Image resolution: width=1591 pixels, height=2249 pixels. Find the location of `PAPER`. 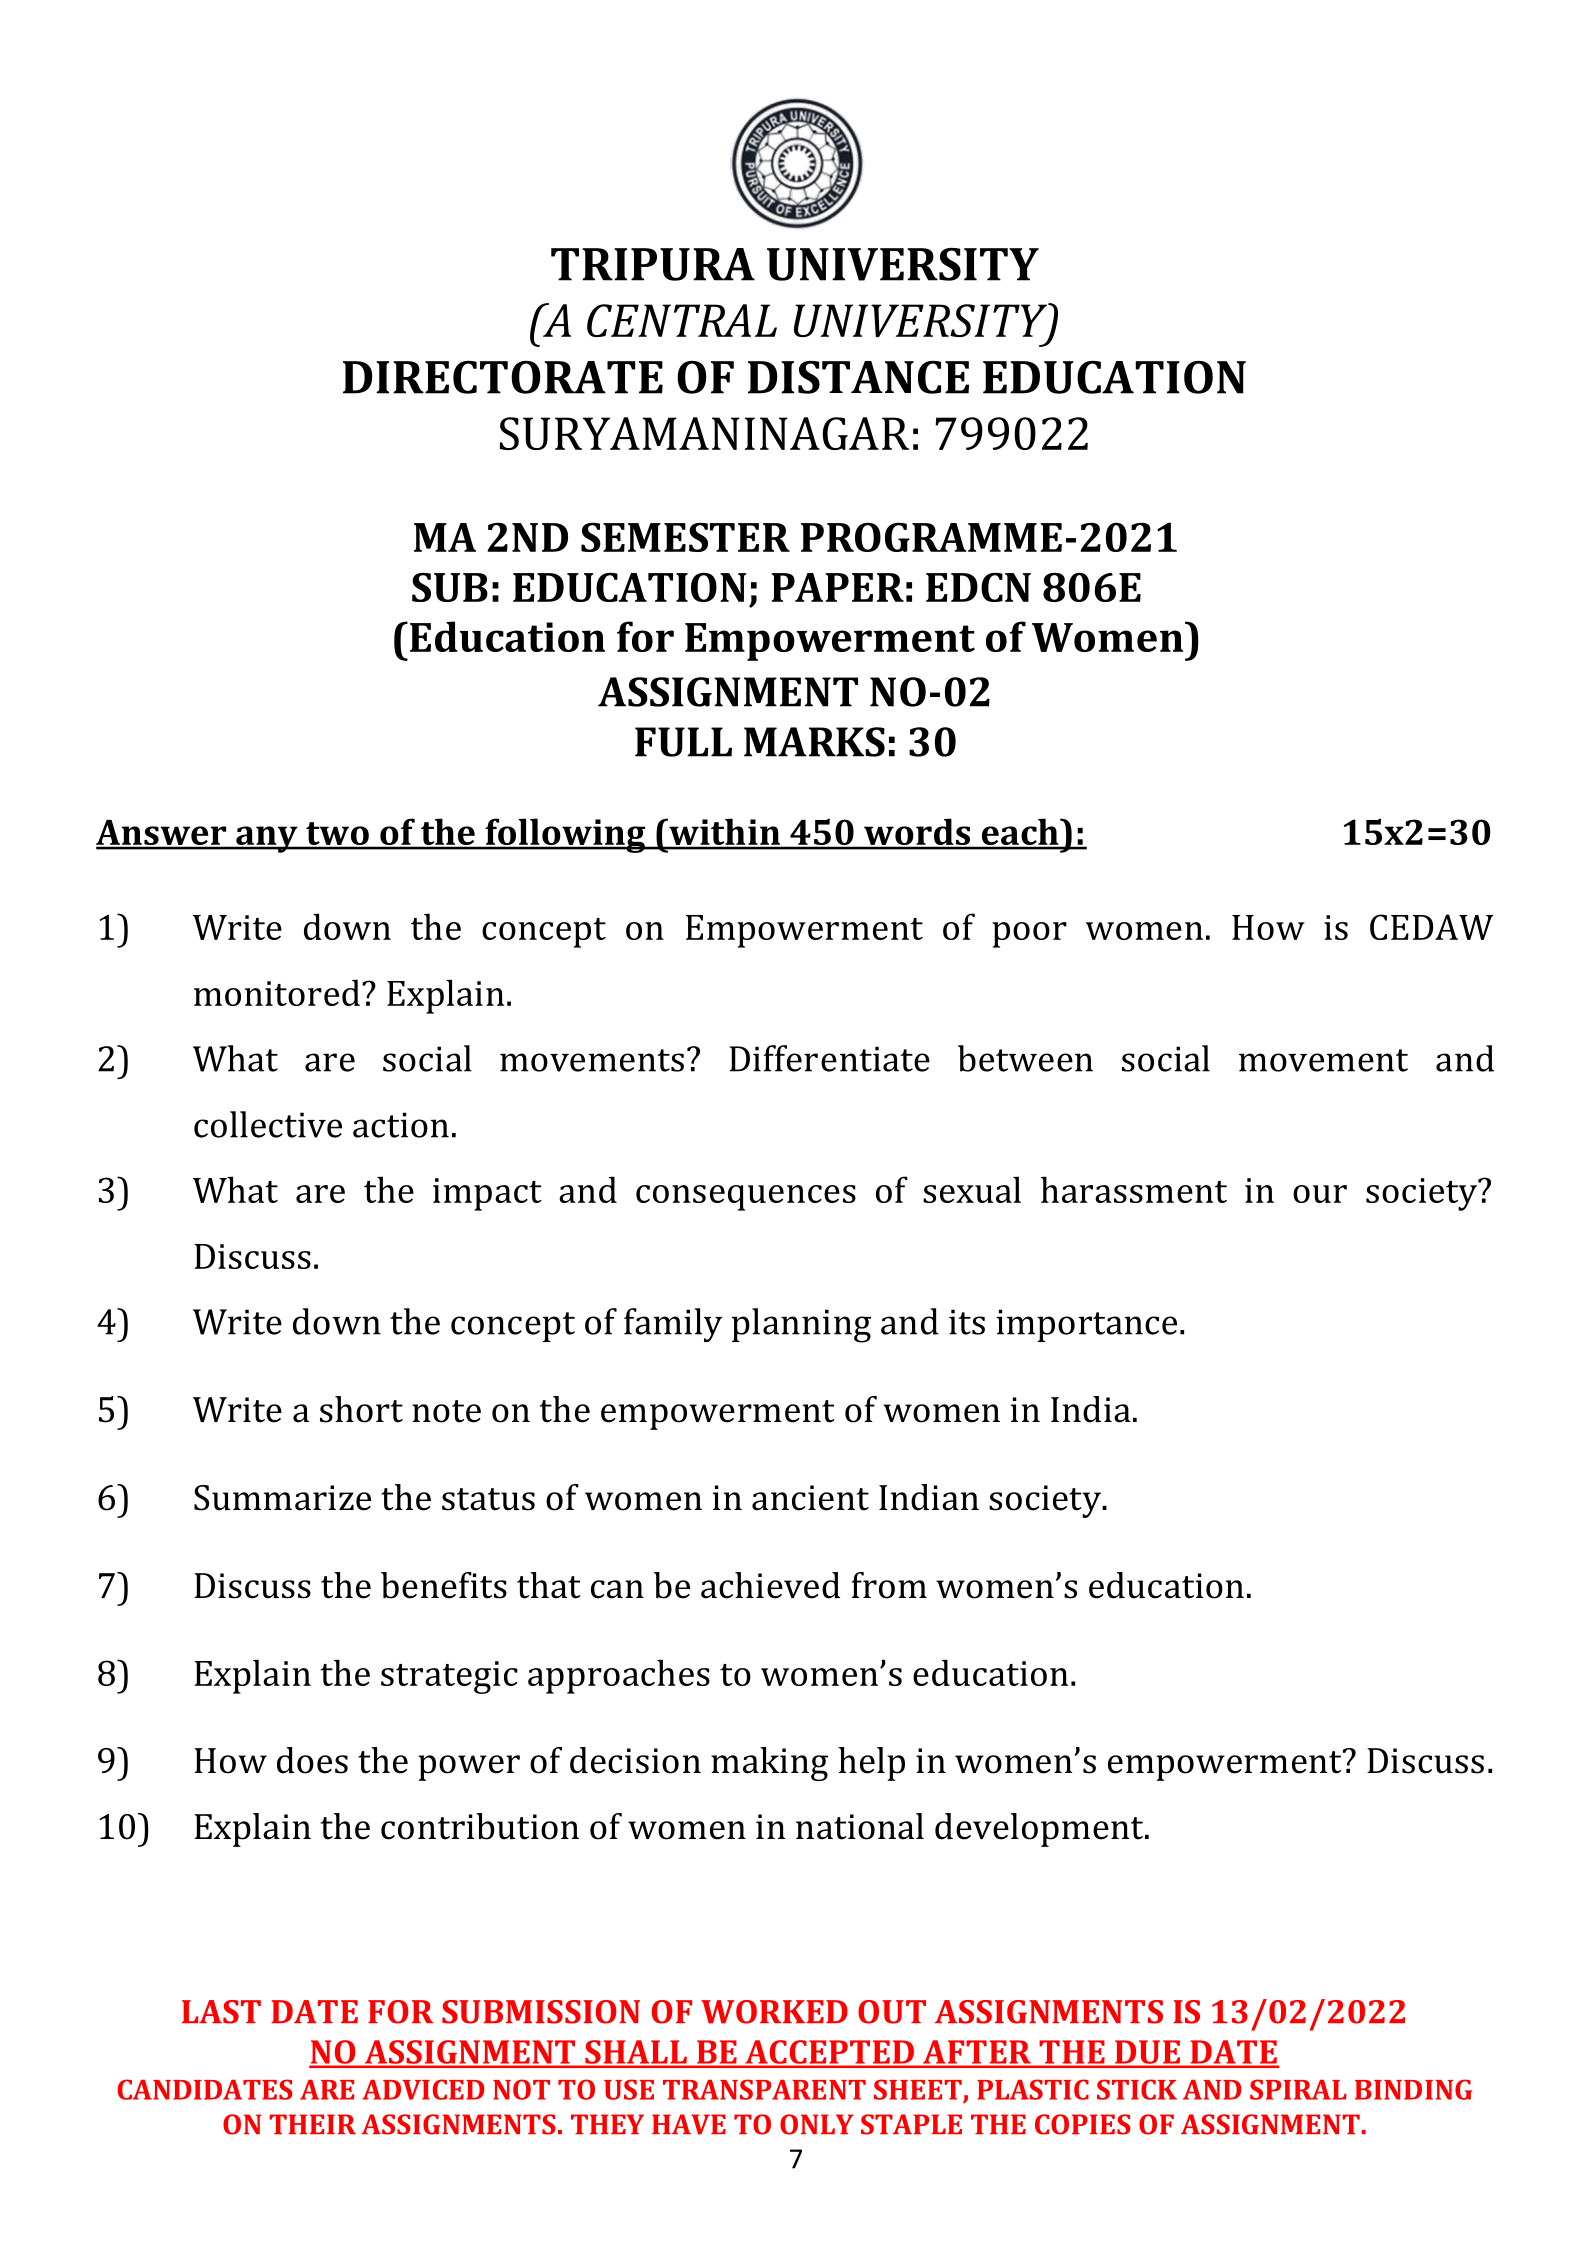

PAPER is located at coordinates (837, 587).
